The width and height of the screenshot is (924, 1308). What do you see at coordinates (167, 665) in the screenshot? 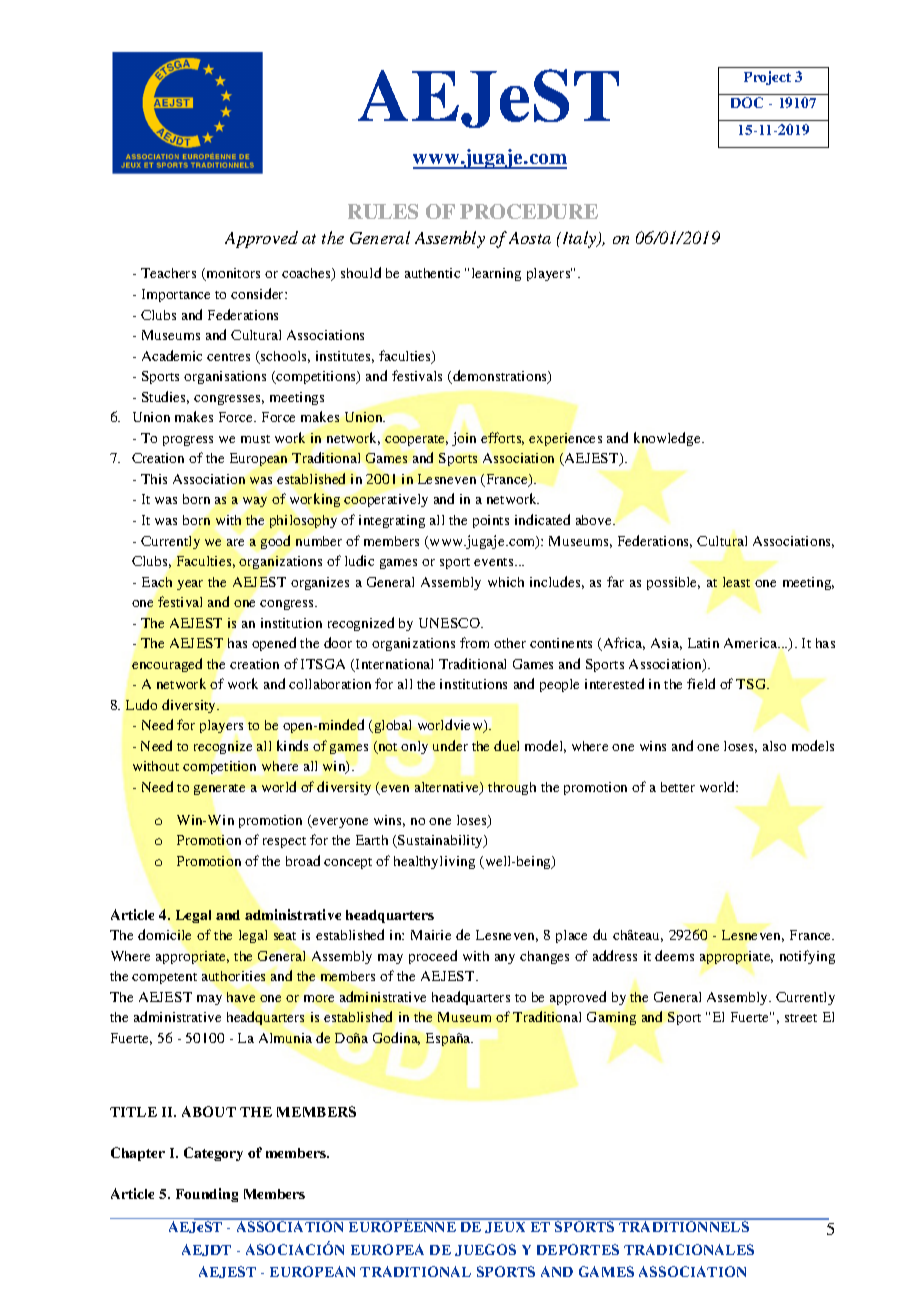
I see `encouraged` at bounding box center [167, 665].
